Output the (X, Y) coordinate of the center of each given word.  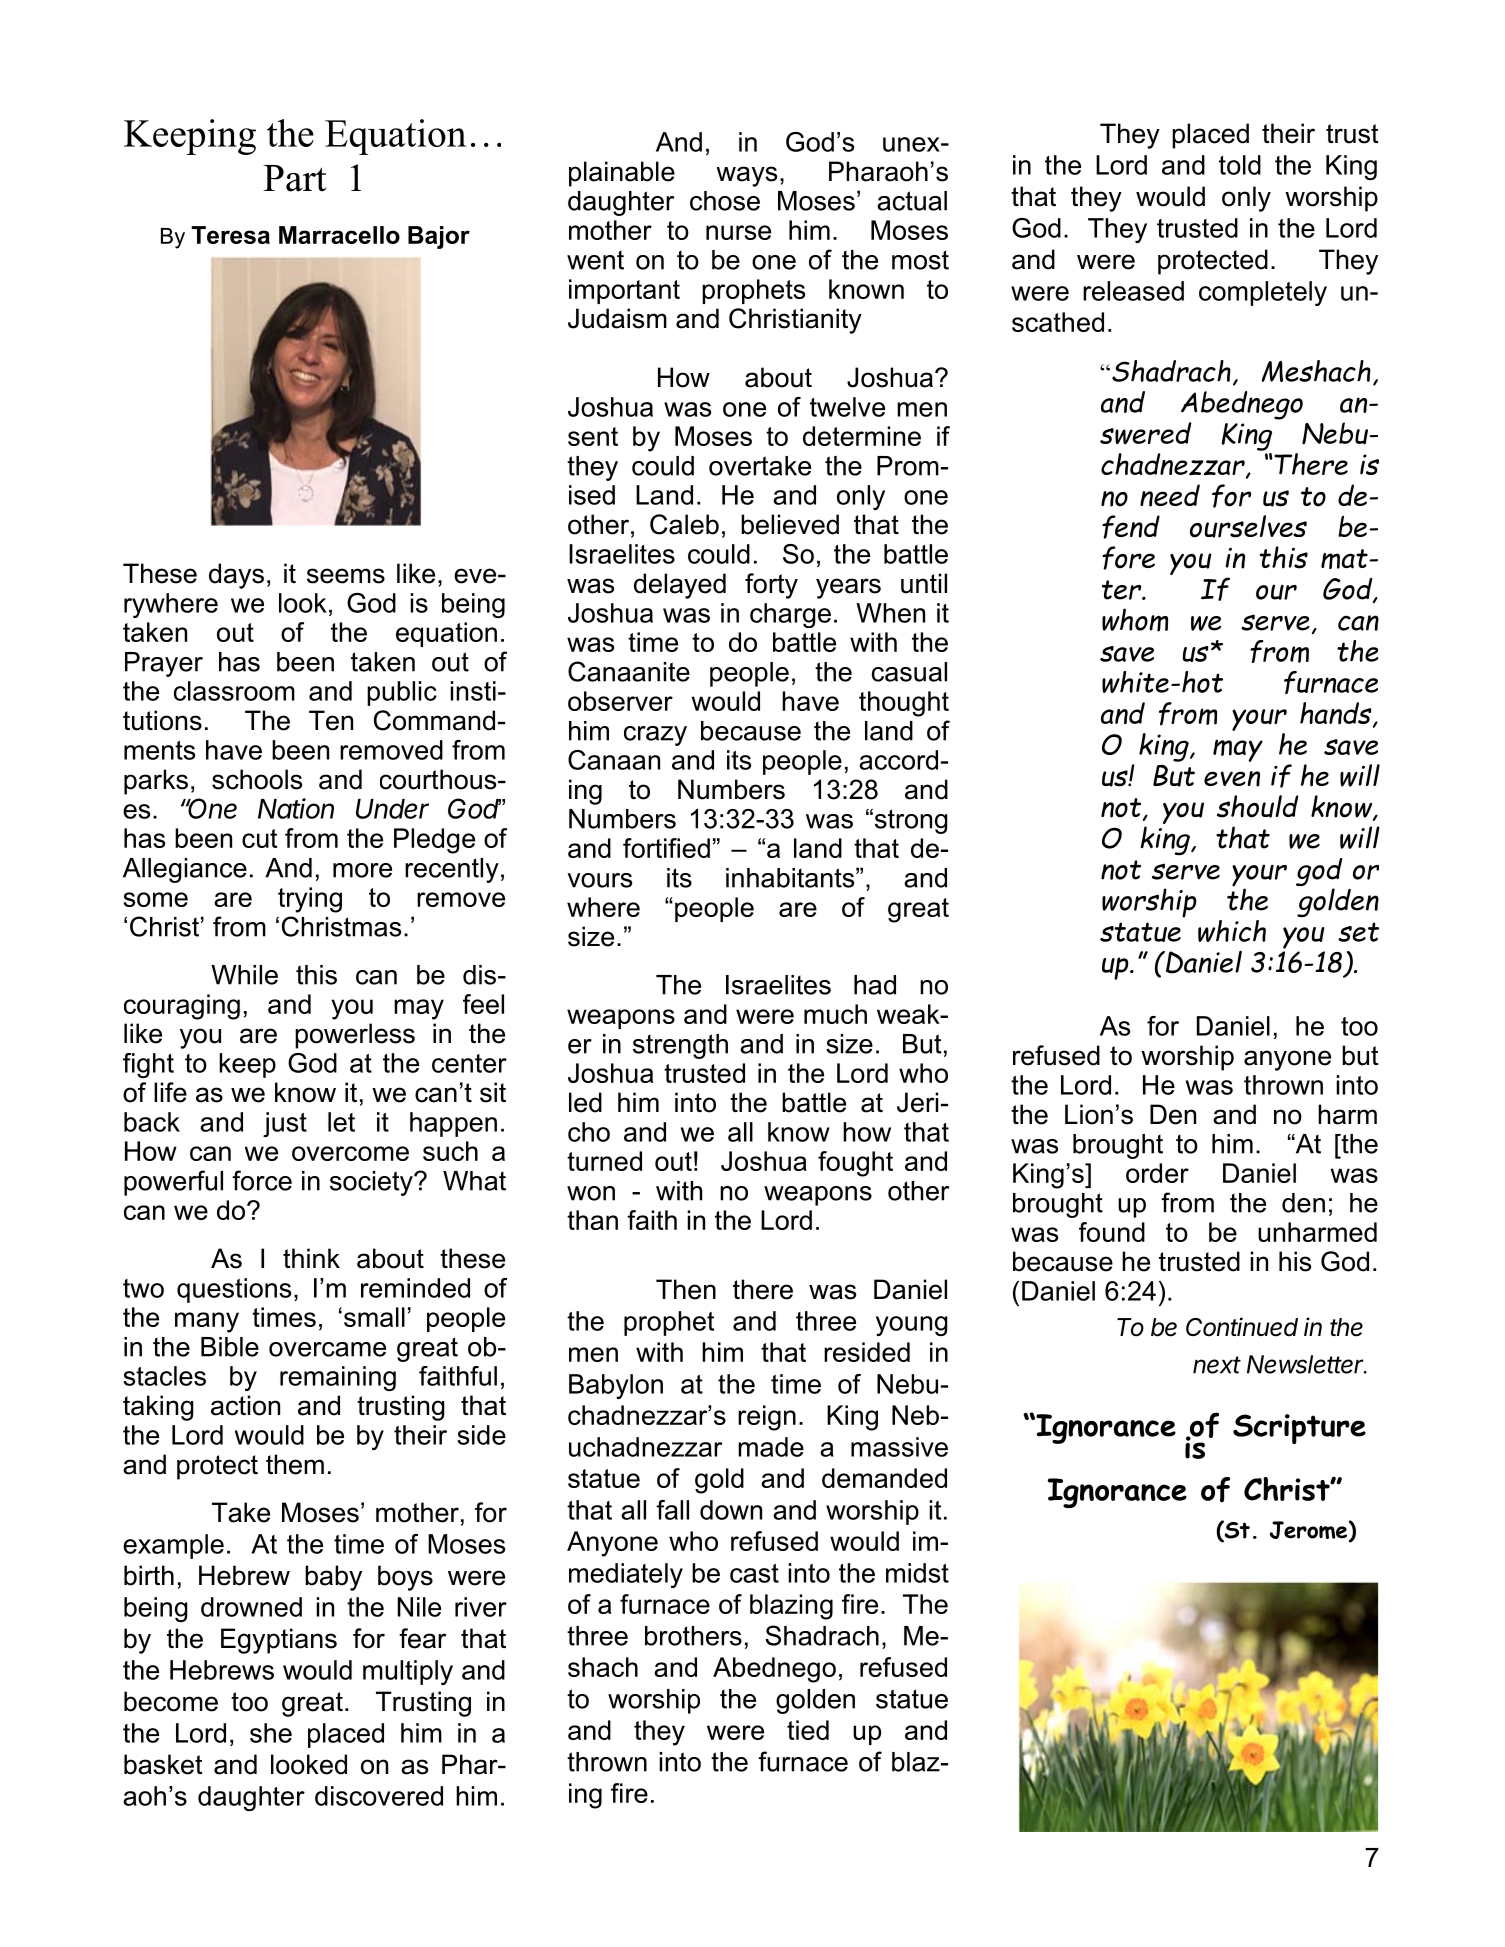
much (835, 1014)
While (244, 975)
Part (294, 178)
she (271, 1733)
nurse (738, 232)
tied (808, 1730)
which (1232, 931)
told (1240, 165)
